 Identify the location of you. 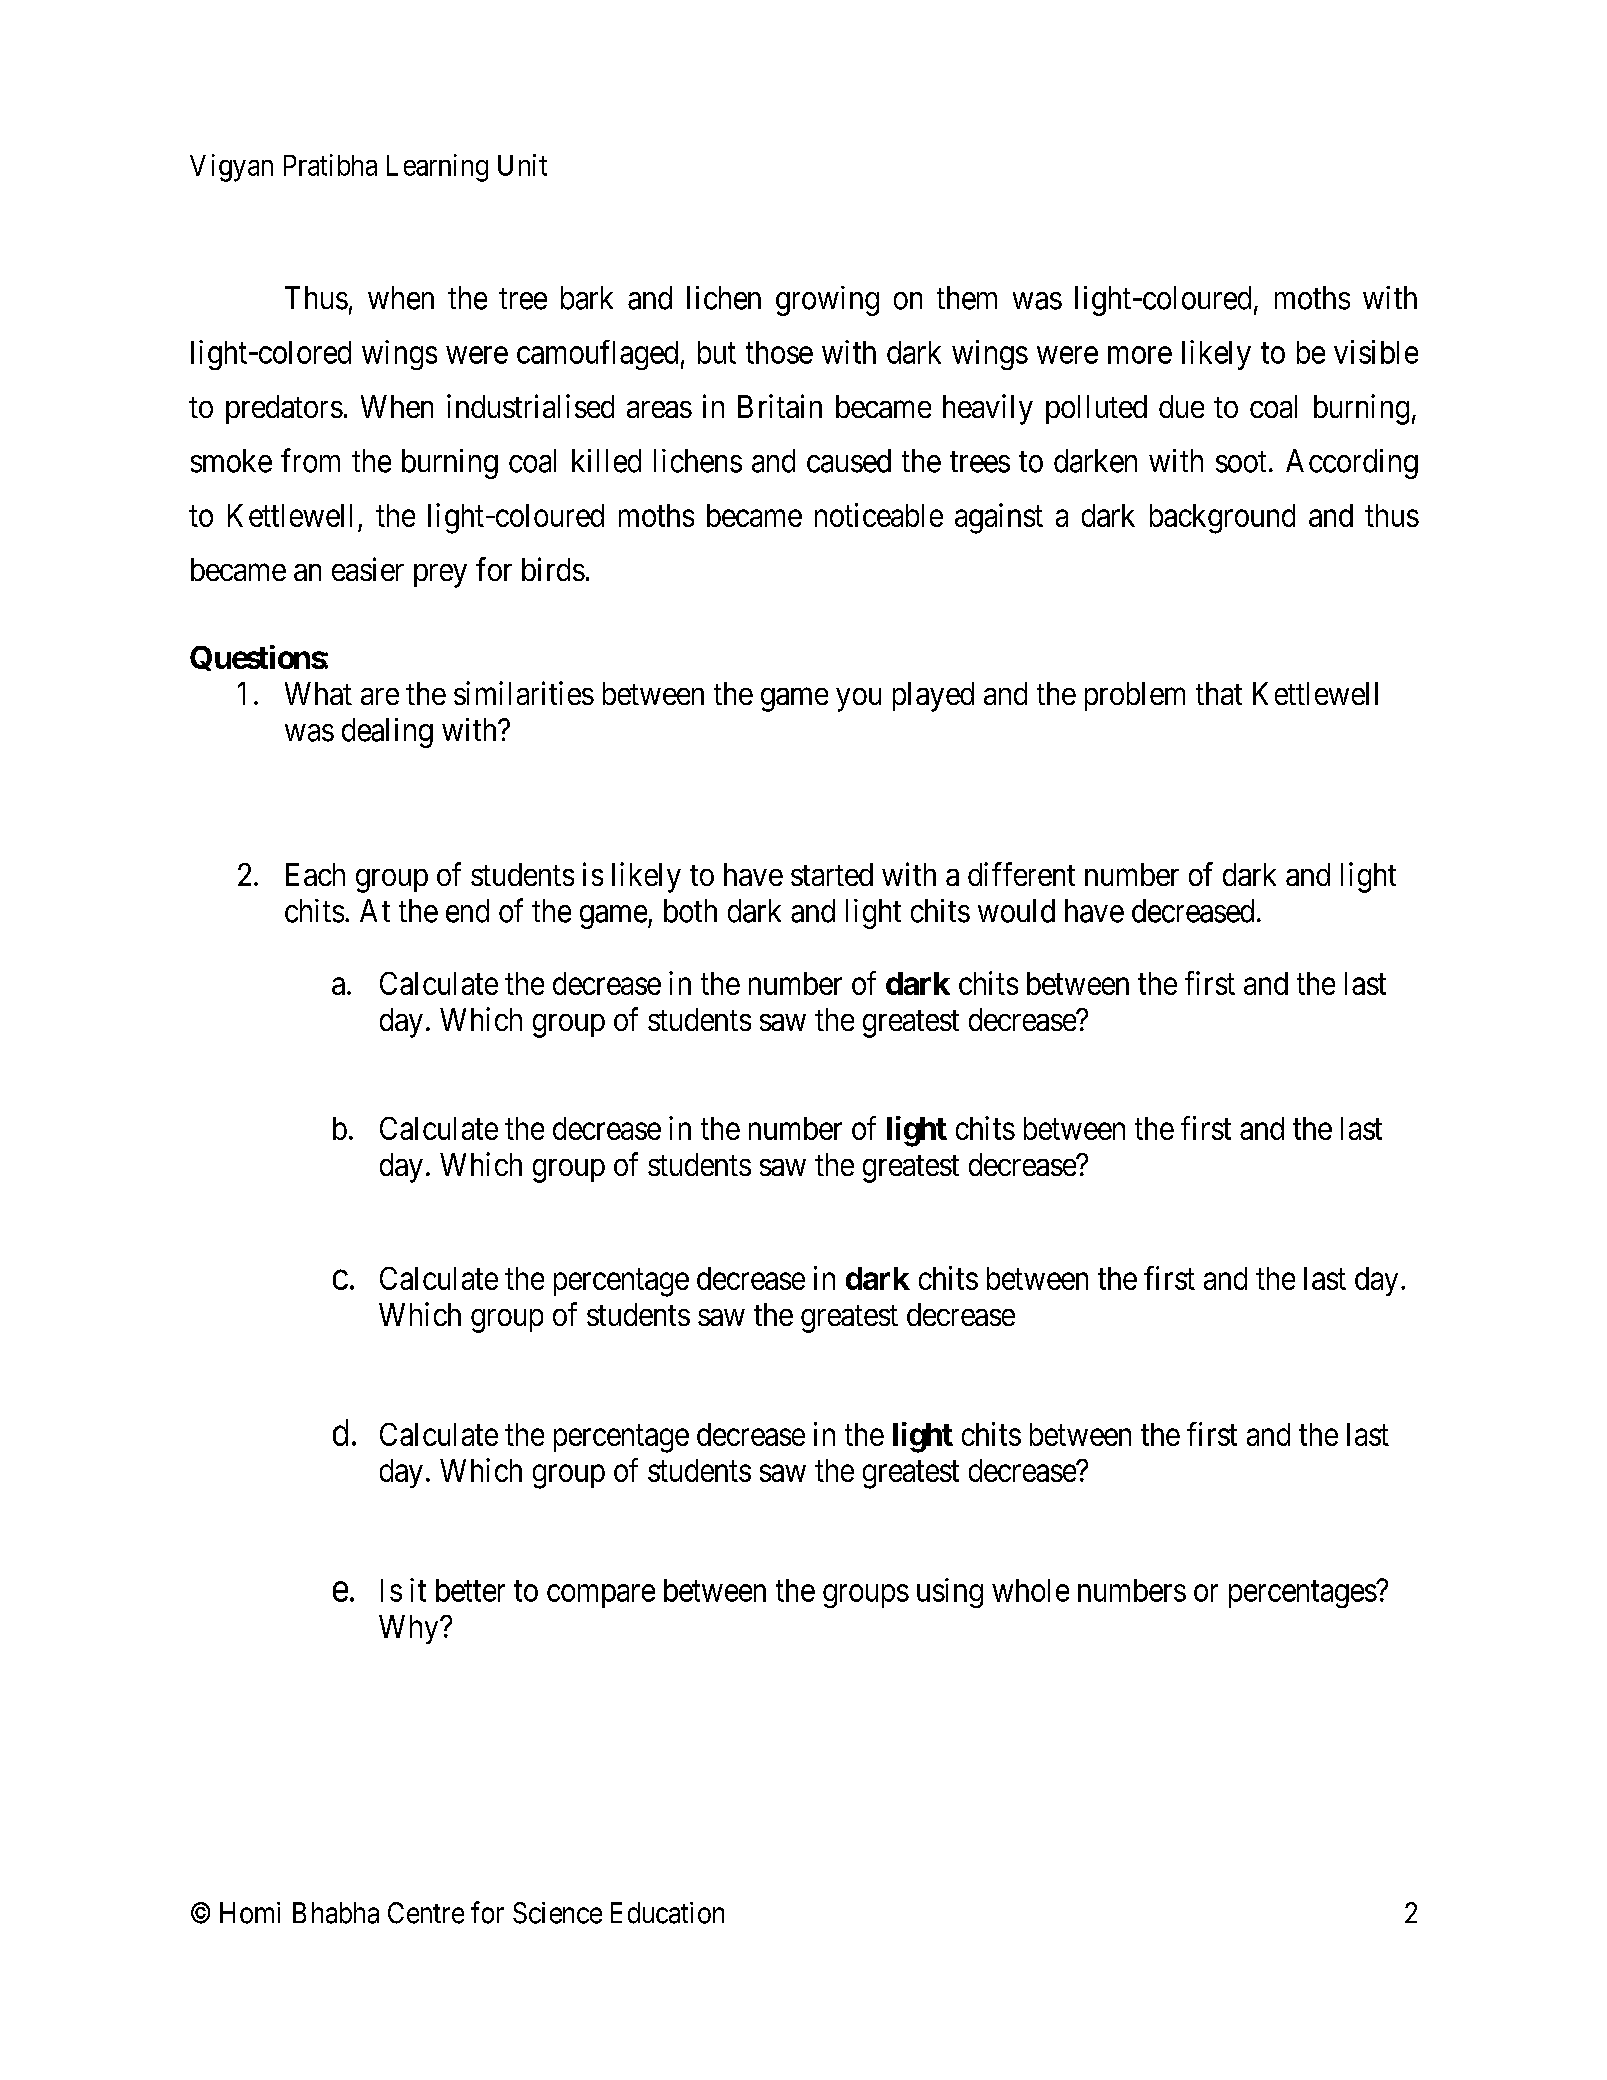
(858, 700).
